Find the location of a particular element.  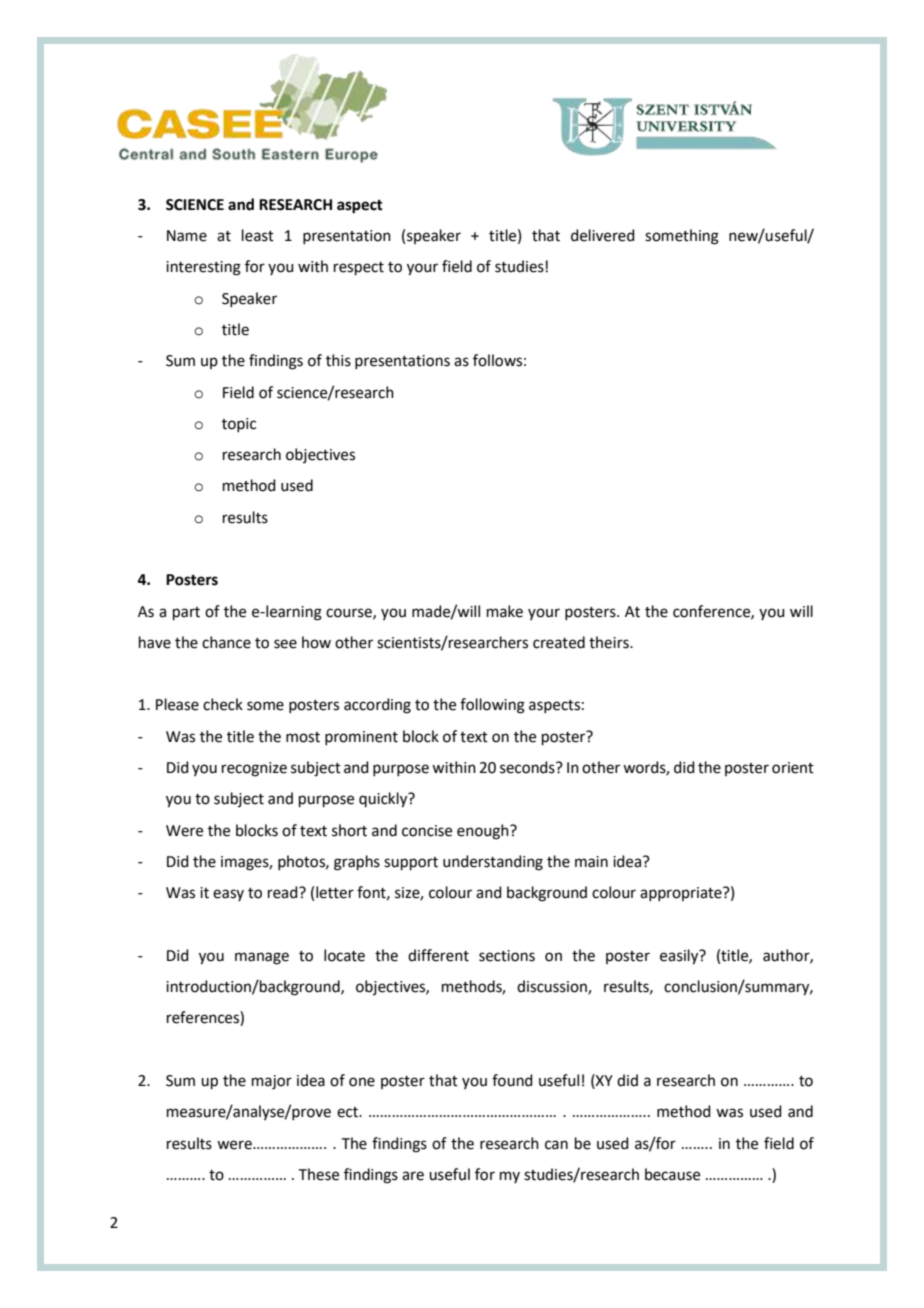

interesting is located at coordinates (203, 268).
